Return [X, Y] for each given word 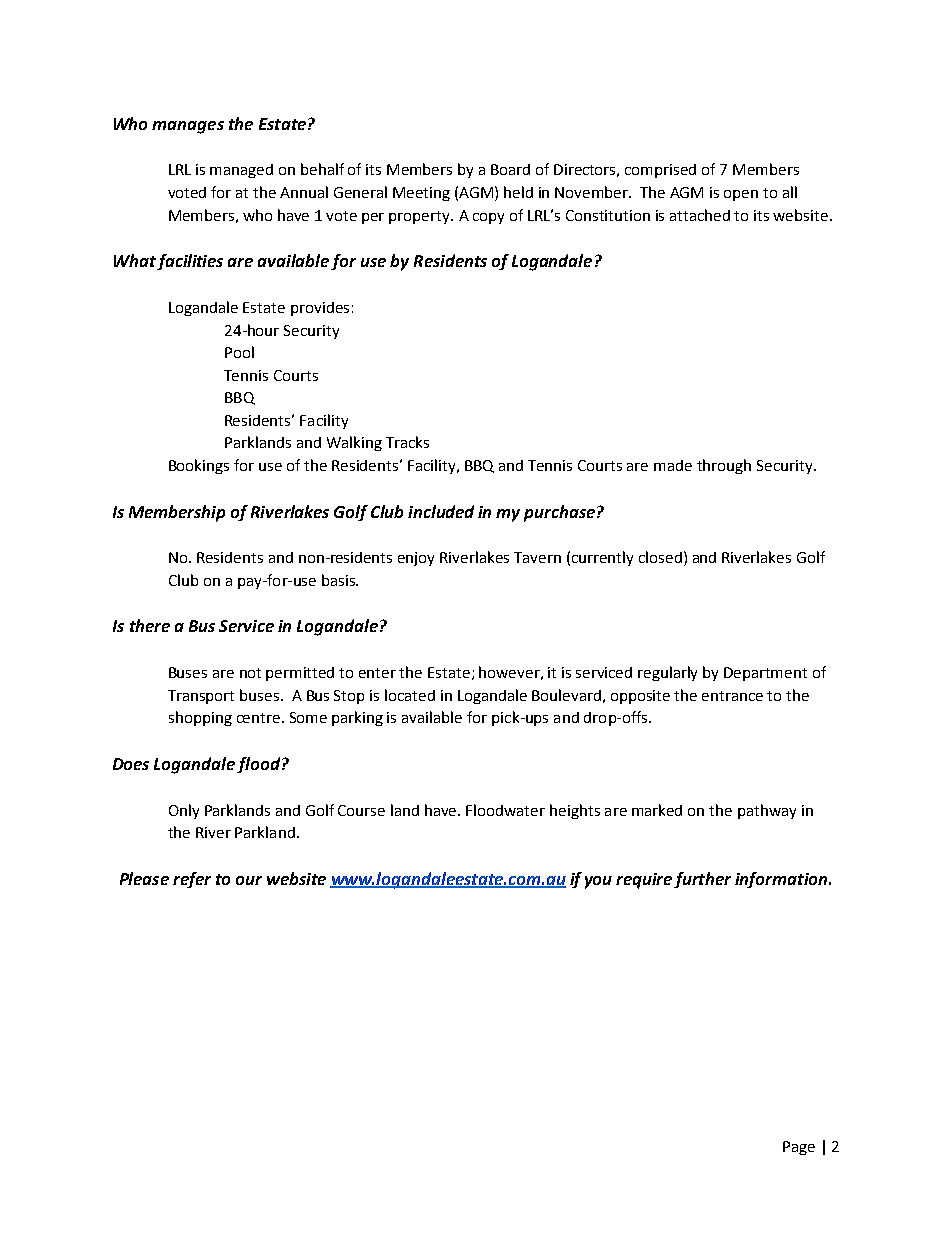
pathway [767, 811]
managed [241, 171]
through [724, 466]
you [598, 882]
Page [799, 1148]
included [441, 511]
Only [184, 811]
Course [361, 810]
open [741, 195]
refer [192, 880]
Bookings [199, 466]
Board [510, 169]
